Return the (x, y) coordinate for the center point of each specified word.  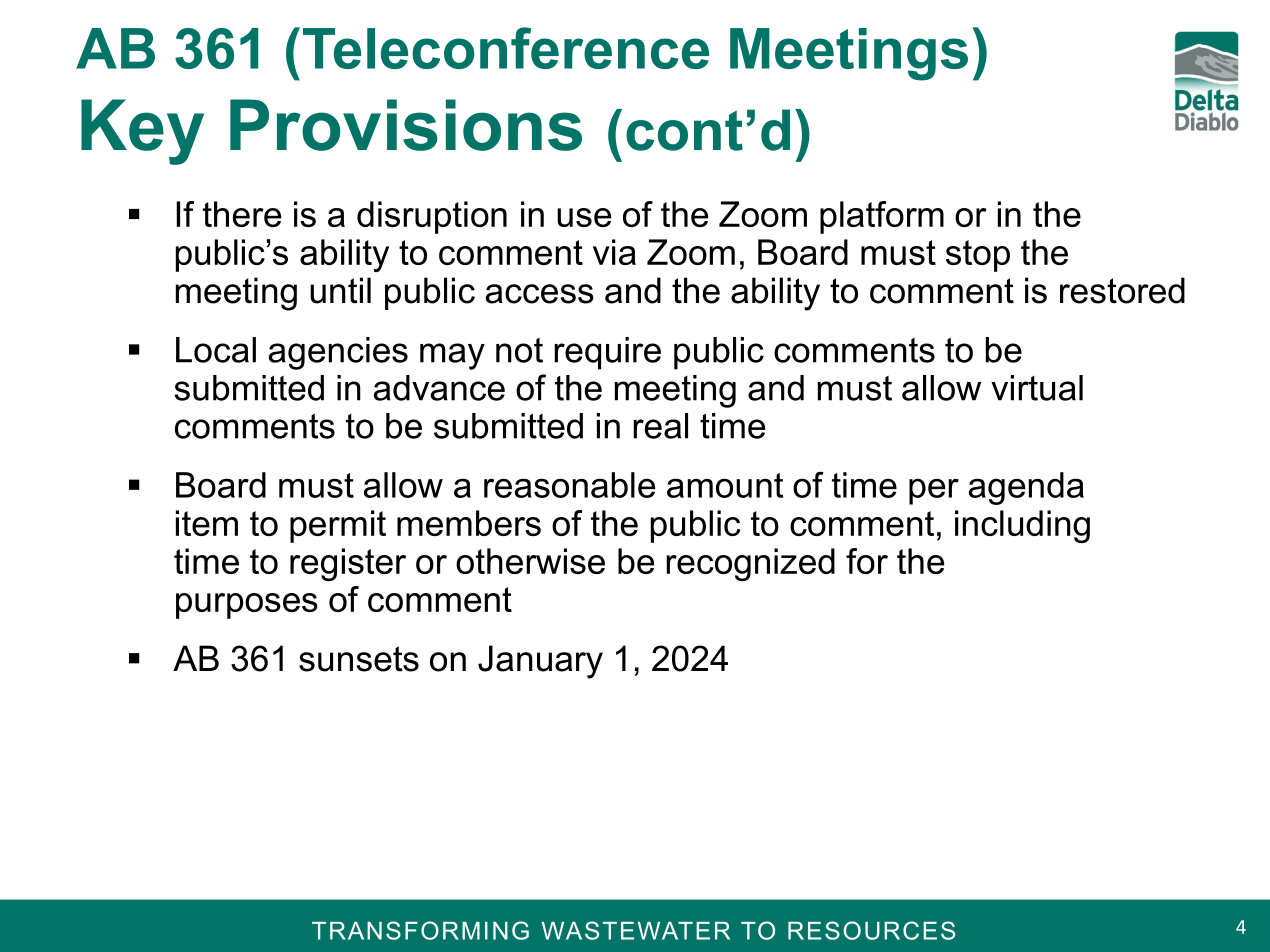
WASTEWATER (636, 930)
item (207, 523)
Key (142, 132)
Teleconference (506, 48)
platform (882, 217)
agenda (1026, 488)
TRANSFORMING (420, 930)
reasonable (569, 485)
